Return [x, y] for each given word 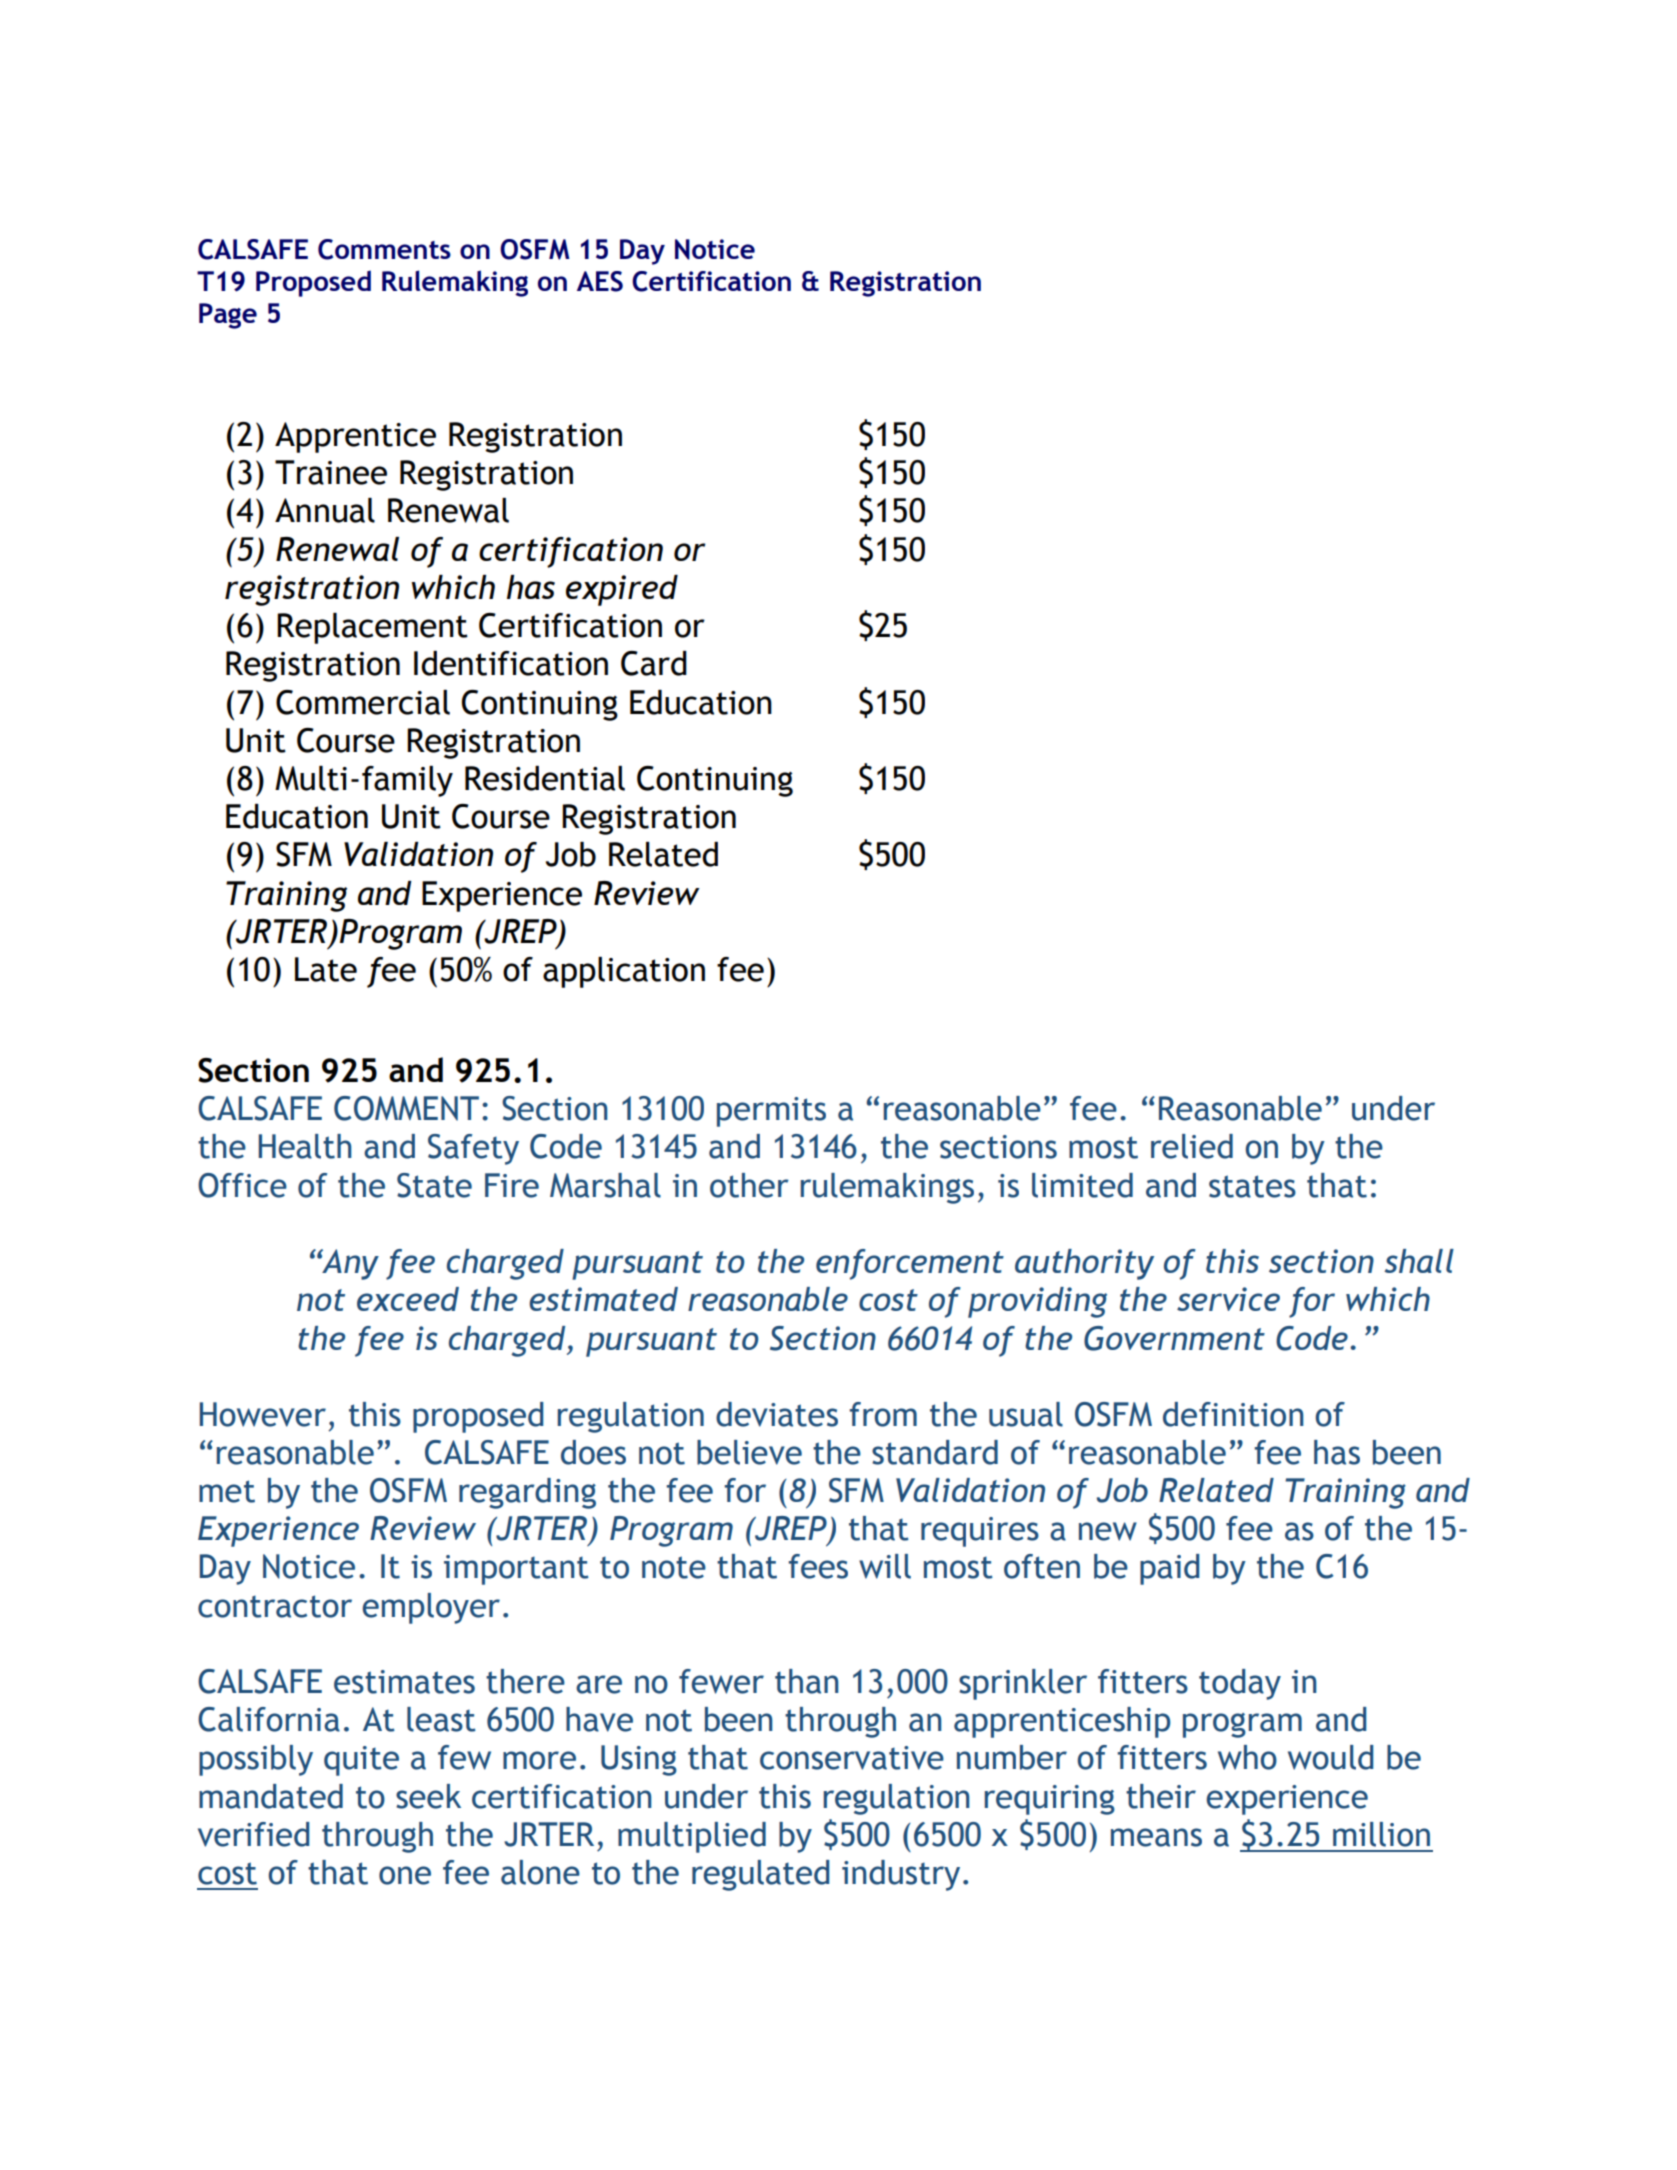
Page [228, 316]
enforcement [910, 1264]
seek [428, 1796]
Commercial [363, 702]
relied [1192, 1146]
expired [622, 590]
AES [600, 281]
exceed [408, 1299]
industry [901, 1875]
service [1228, 1299]
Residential [545, 778]
